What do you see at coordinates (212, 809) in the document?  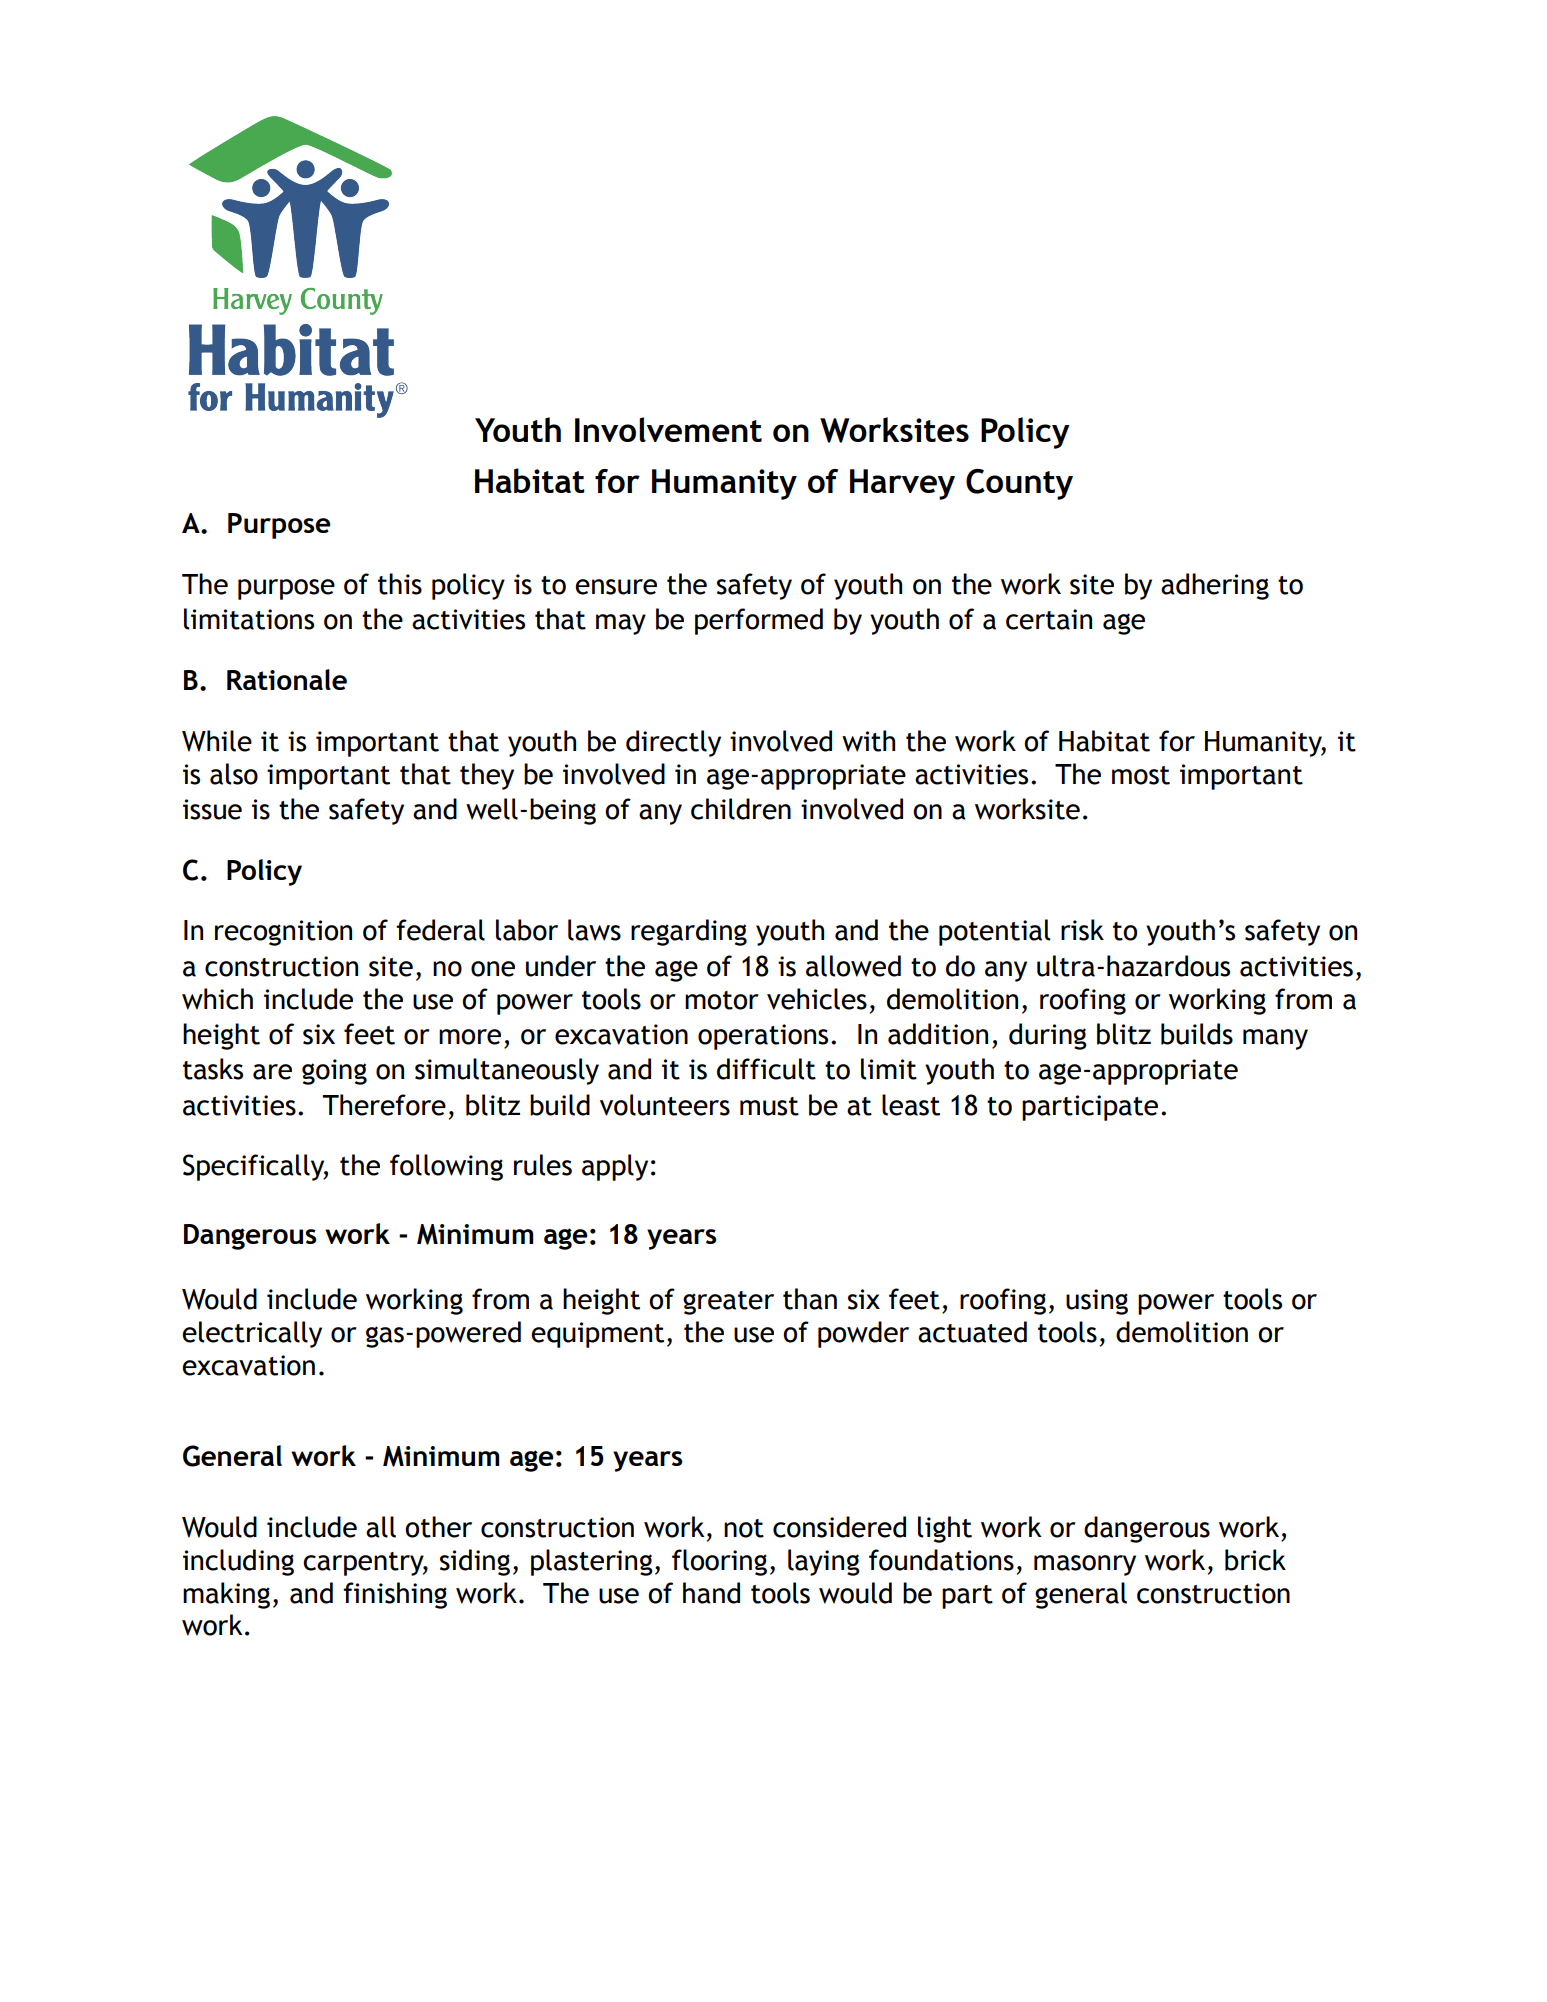 I see `issue` at bounding box center [212, 809].
